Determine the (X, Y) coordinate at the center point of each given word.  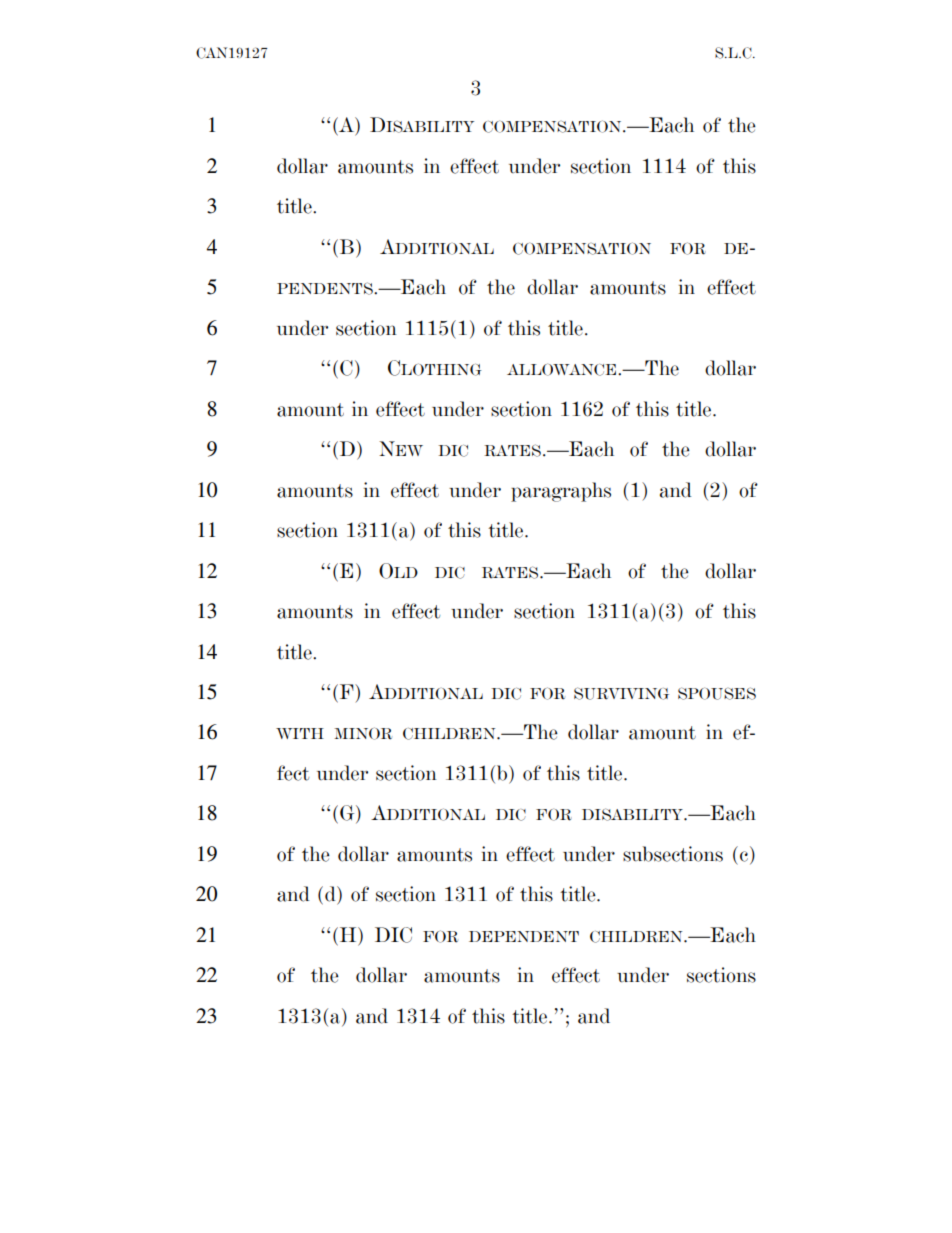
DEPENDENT (524, 936)
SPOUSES (717, 693)
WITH (300, 733)
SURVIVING (621, 693)
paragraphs (561, 492)
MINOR (363, 733)
